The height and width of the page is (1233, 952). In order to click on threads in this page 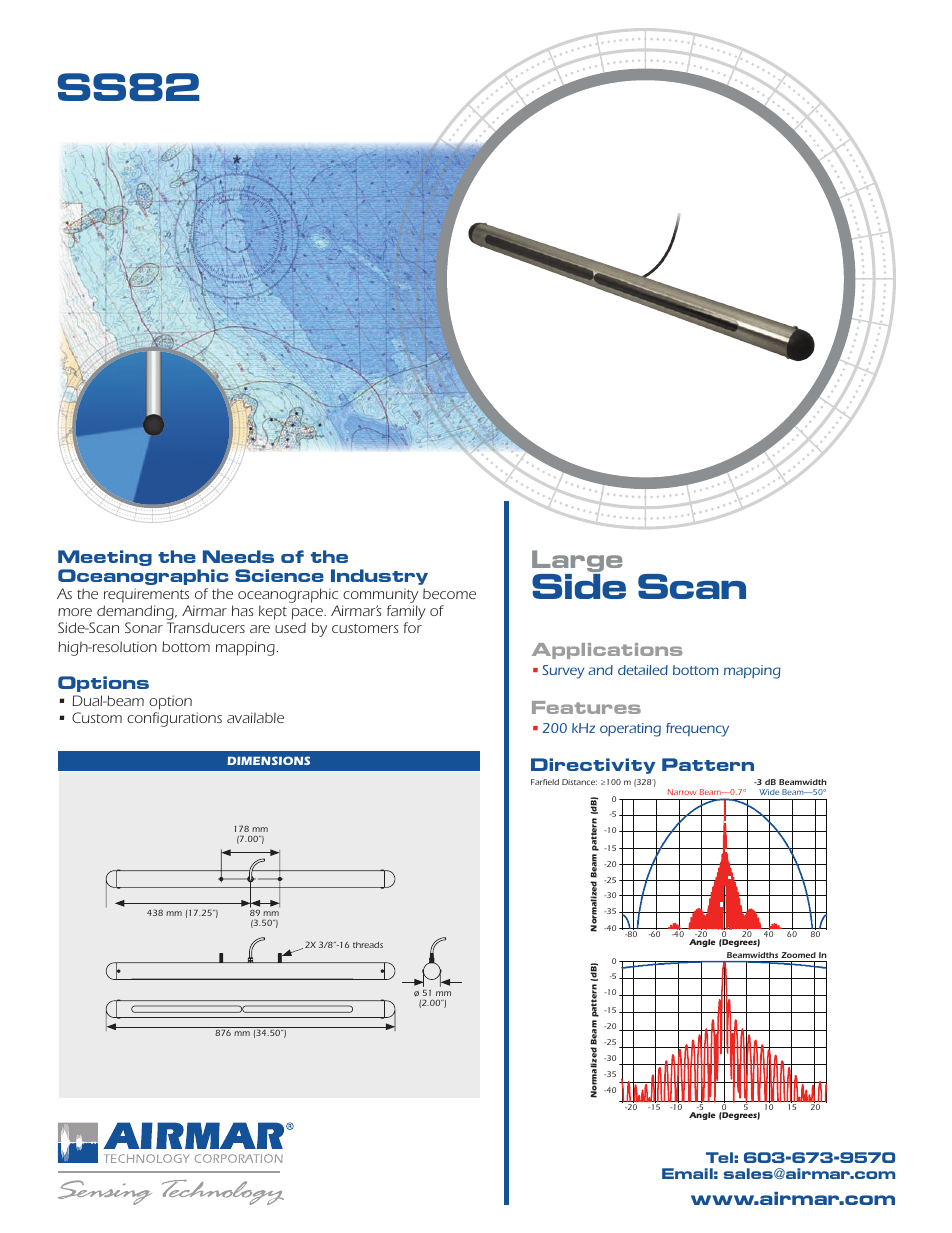, I will do `click(368, 945)`.
